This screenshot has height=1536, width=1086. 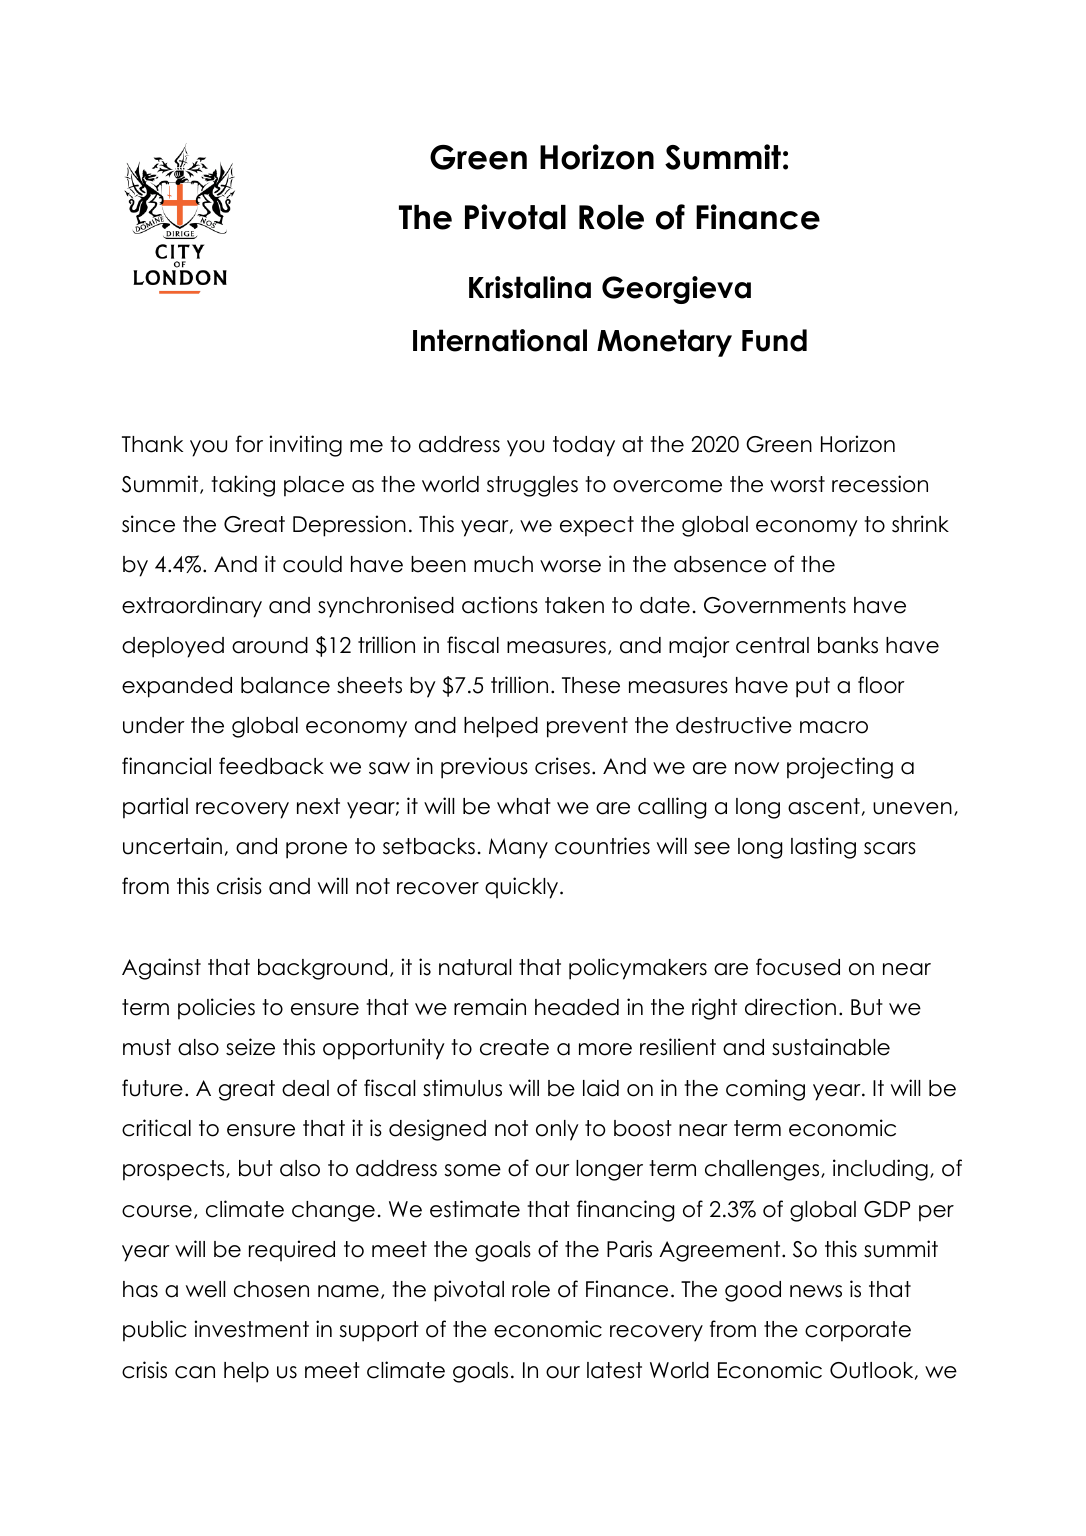 What do you see at coordinates (614, 1370) in the screenshot?
I see `latest` at bounding box center [614, 1370].
